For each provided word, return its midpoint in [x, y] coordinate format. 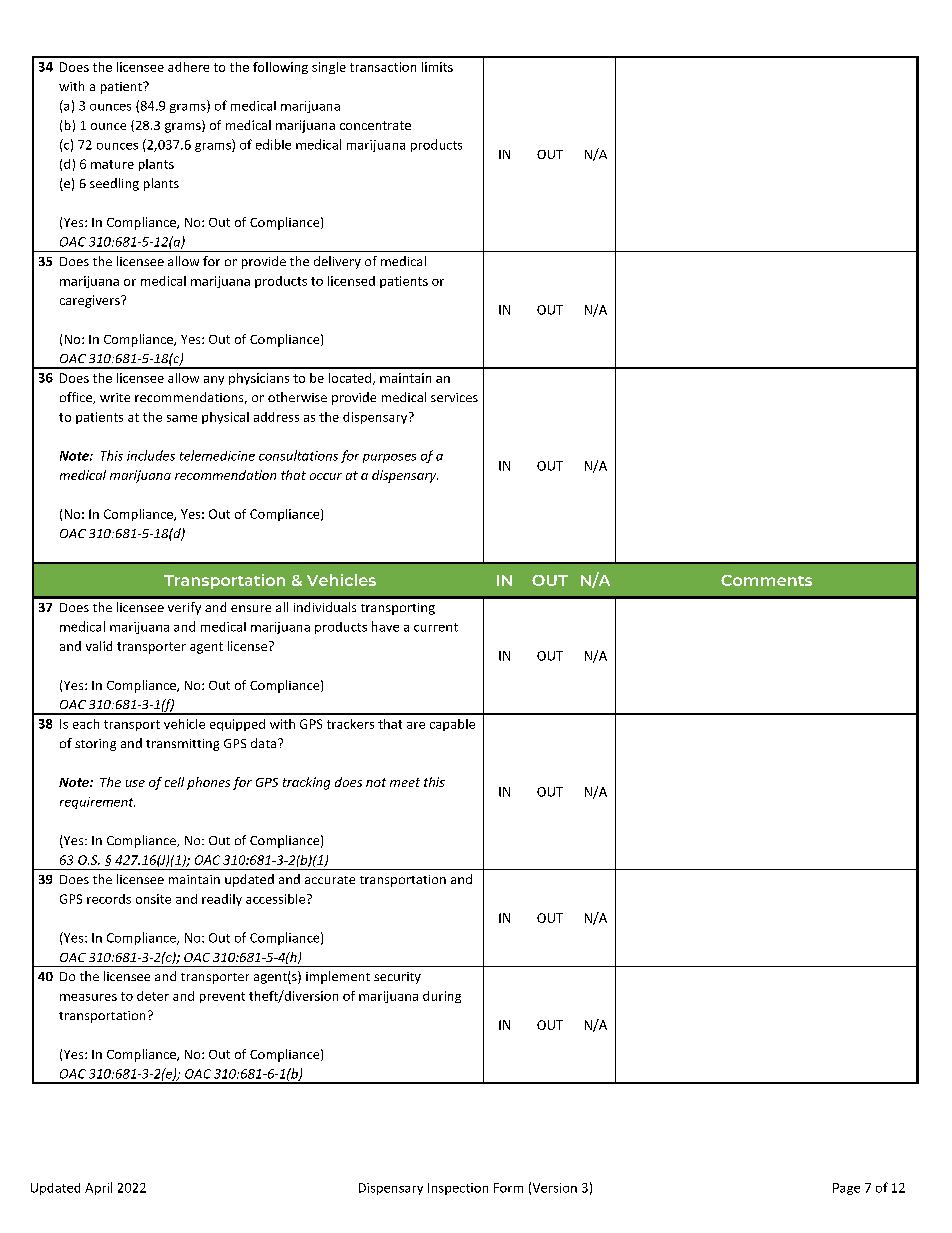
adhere [188, 67]
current [436, 627]
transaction [383, 67]
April [98, 1188]
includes [151, 455]
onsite [153, 899]
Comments [766, 580]
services [454, 397]
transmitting [182, 745]
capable [452, 725]
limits [437, 67]
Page [846, 1189]
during [442, 997]
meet [405, 782]
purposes [389, 458]
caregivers [91, 301]
